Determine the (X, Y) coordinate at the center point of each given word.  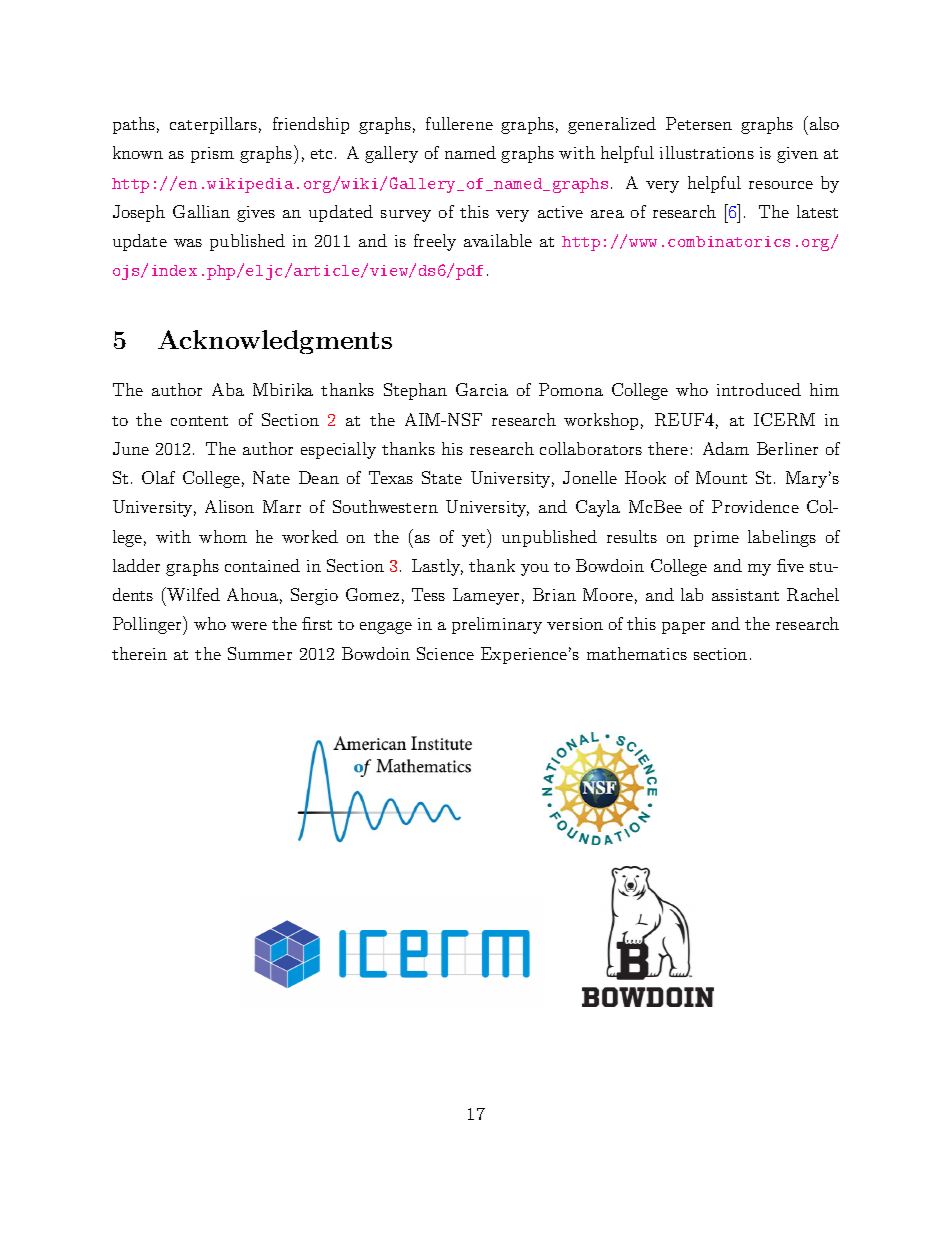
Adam (726, 448)
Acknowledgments (275, 342)
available (498, 240)
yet (475, 538)
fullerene (459, 123)
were (249, 626)
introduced (759, 389)
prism (212, 155)
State (442, 477)
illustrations (707, 152)
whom (223, 536)
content (199, 421)
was (188, 243)
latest (817, 211)
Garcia (482, 389)
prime (716, 539)
